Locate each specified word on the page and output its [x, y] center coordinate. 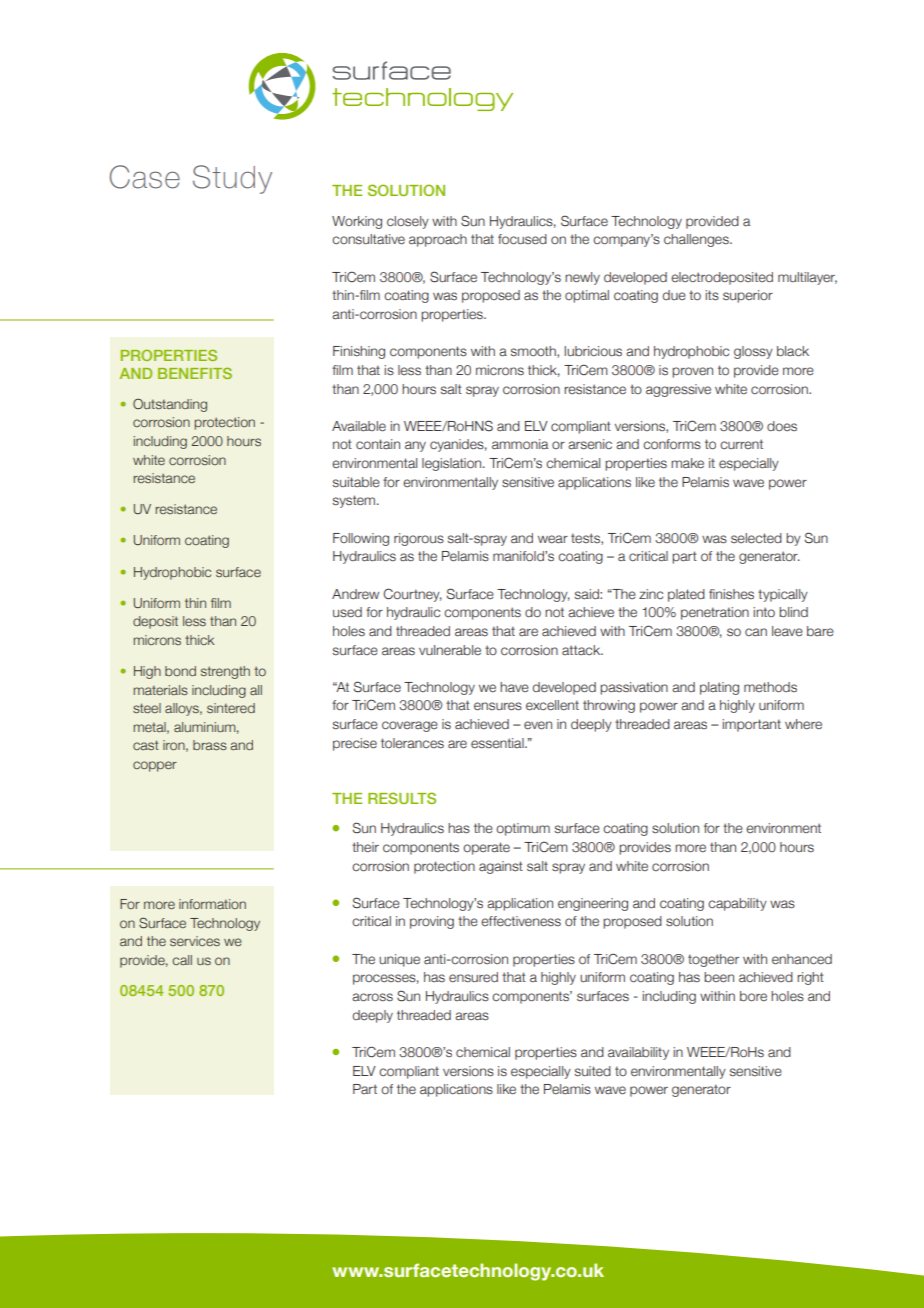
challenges [697, 240]
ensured [473, 977]
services [195, 941]
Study [232, 179]
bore [753, 996]
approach [438, 240]
